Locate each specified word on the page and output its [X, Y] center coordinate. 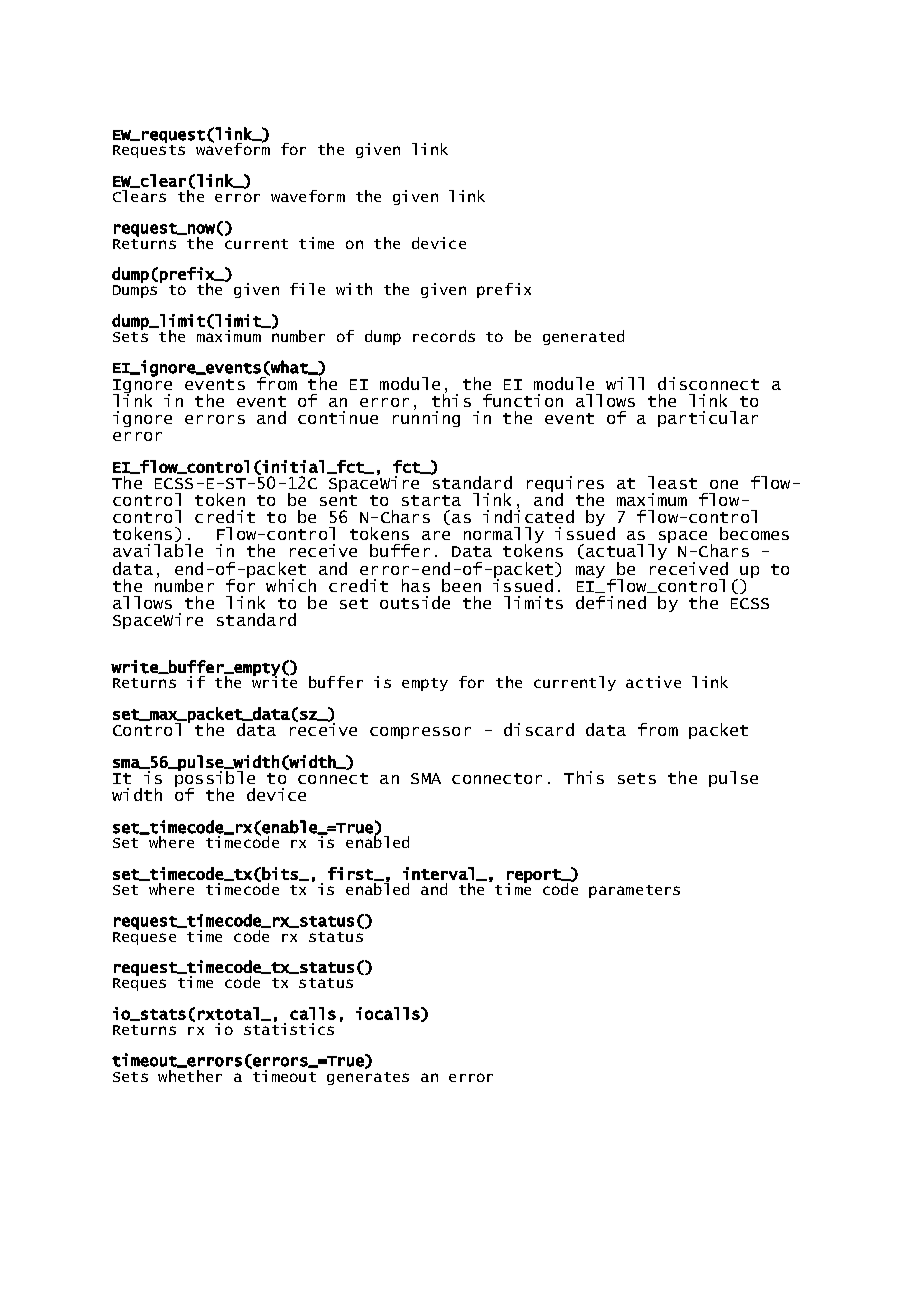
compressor [420, 733]
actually [627, 552]
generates [368, 1078]
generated [583, 337]
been [461, 585]
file [307, 289]
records [444, 336]
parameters [634, 891]
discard [539, 729]
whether [190, 1074]
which [291, 585]
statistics [289, 1027]
